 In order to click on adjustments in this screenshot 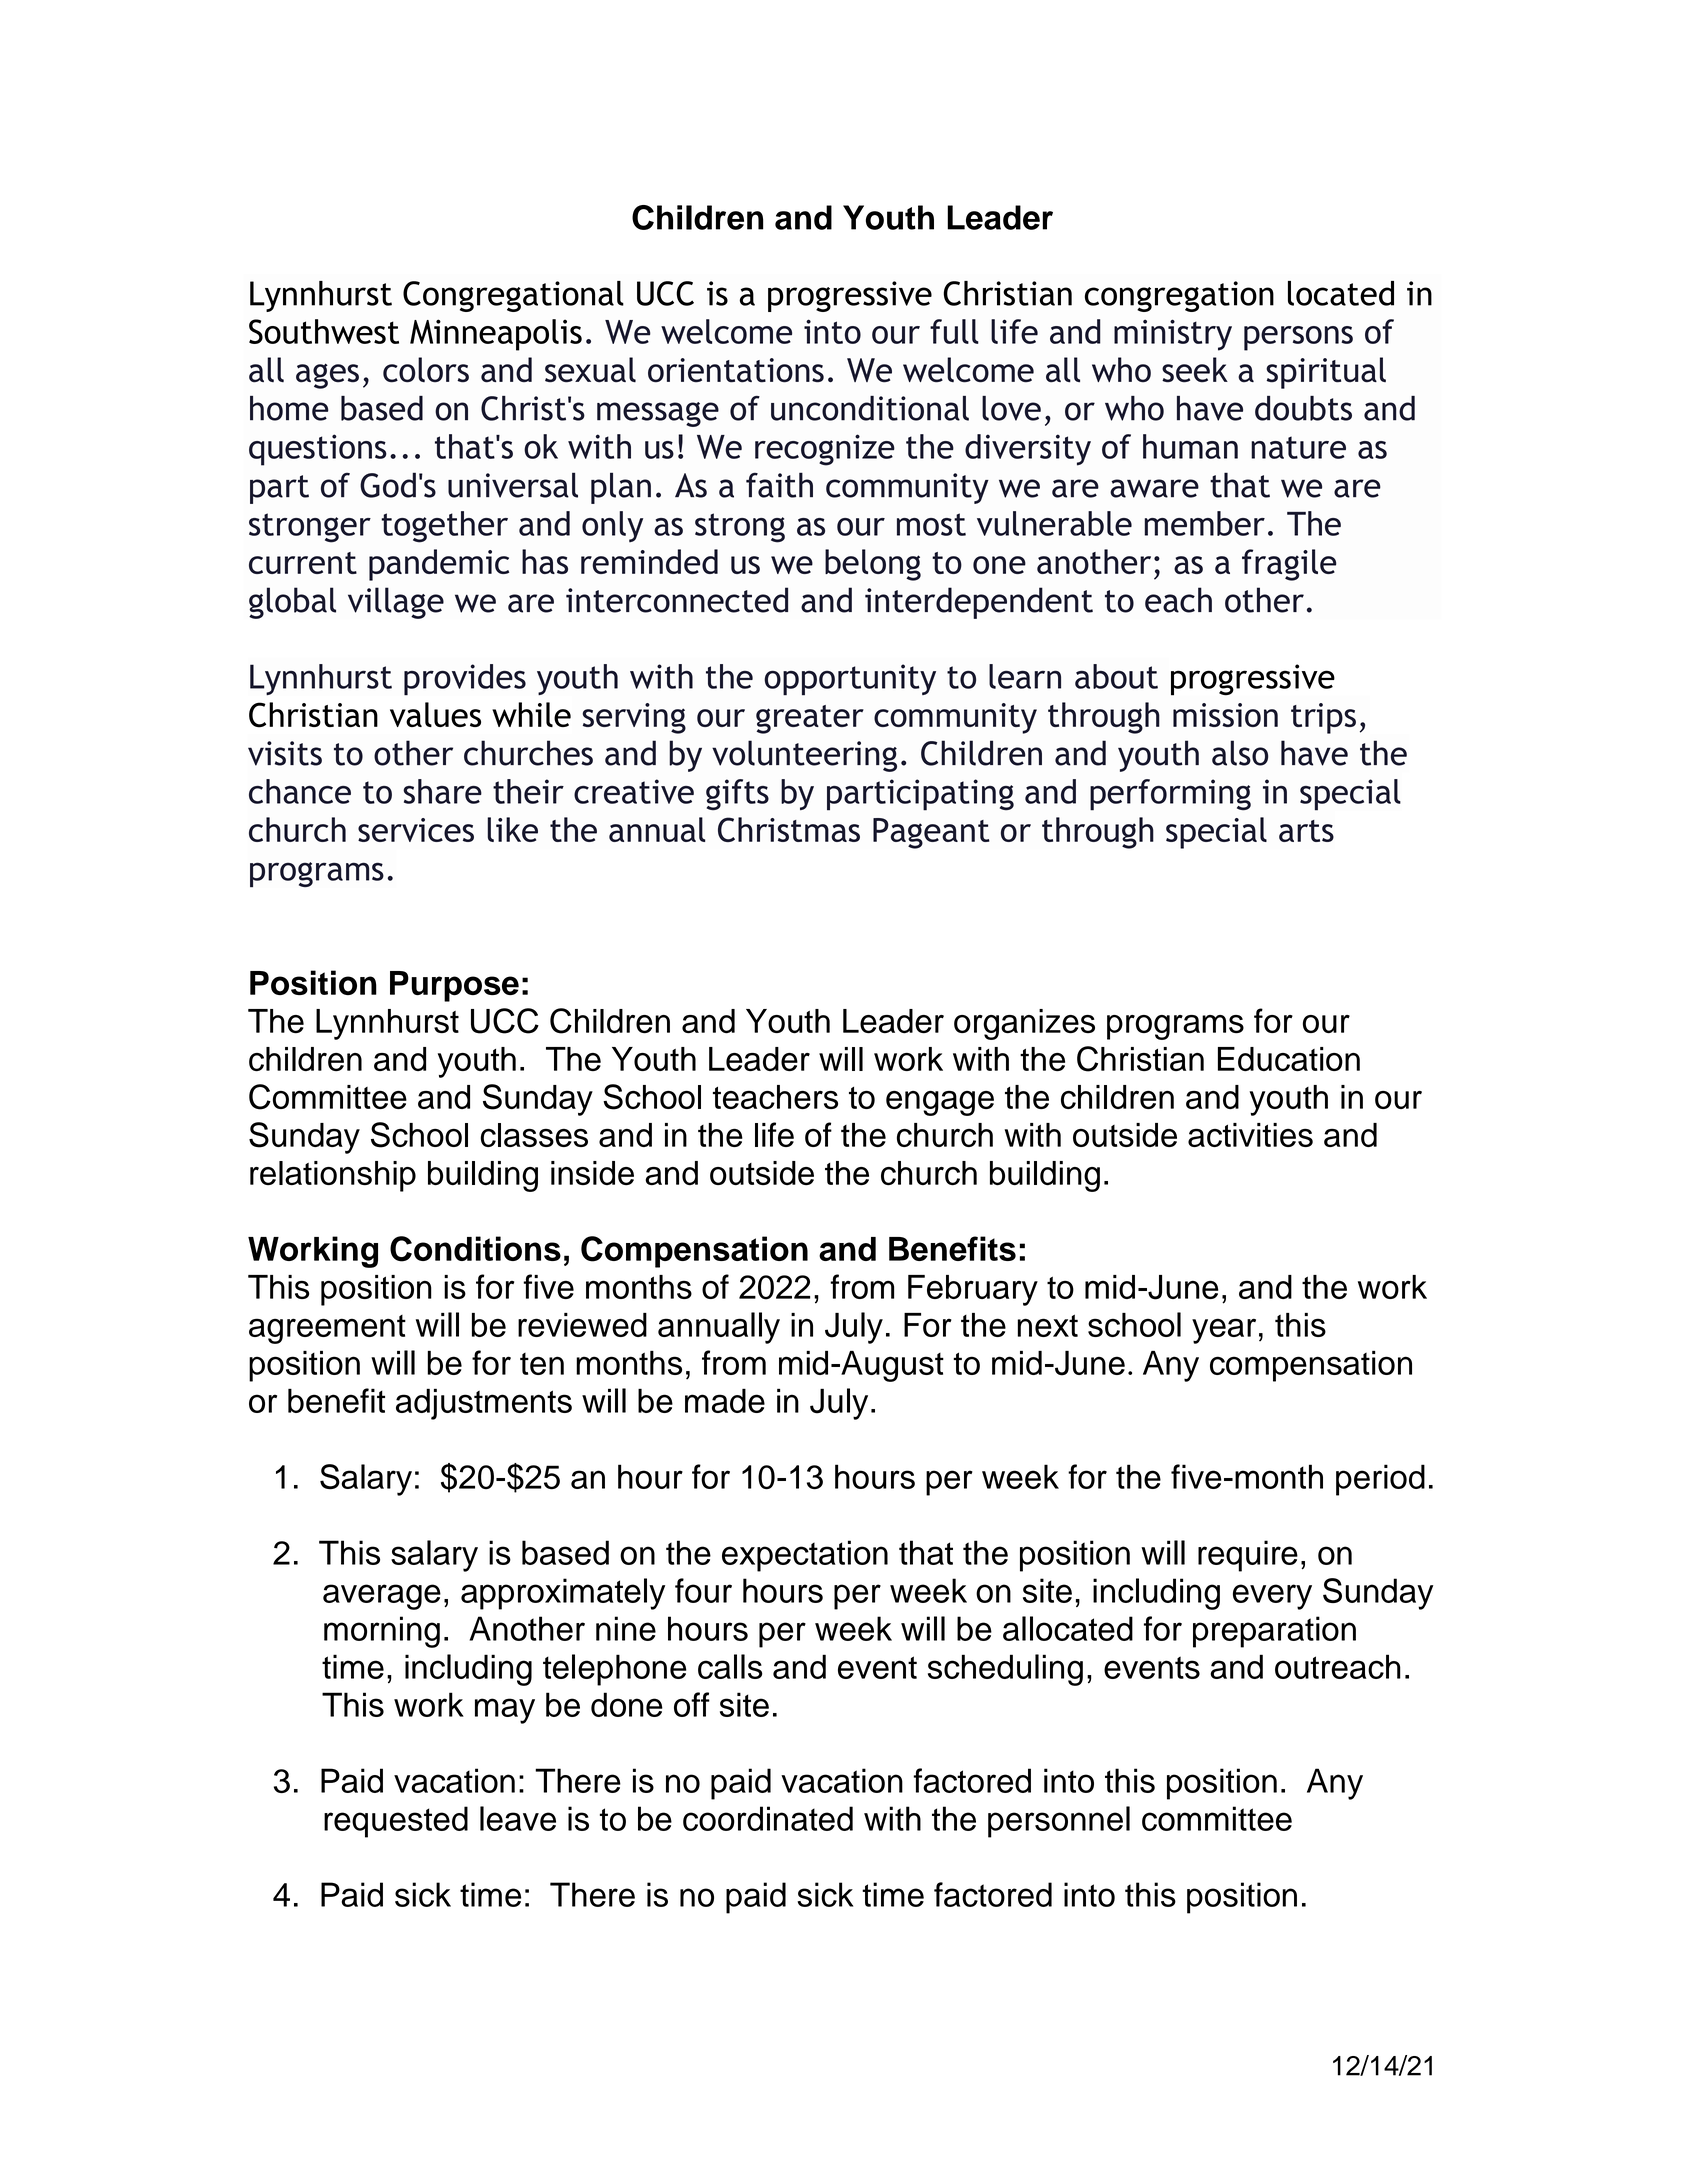, I will do `click(484, 1404)`.
